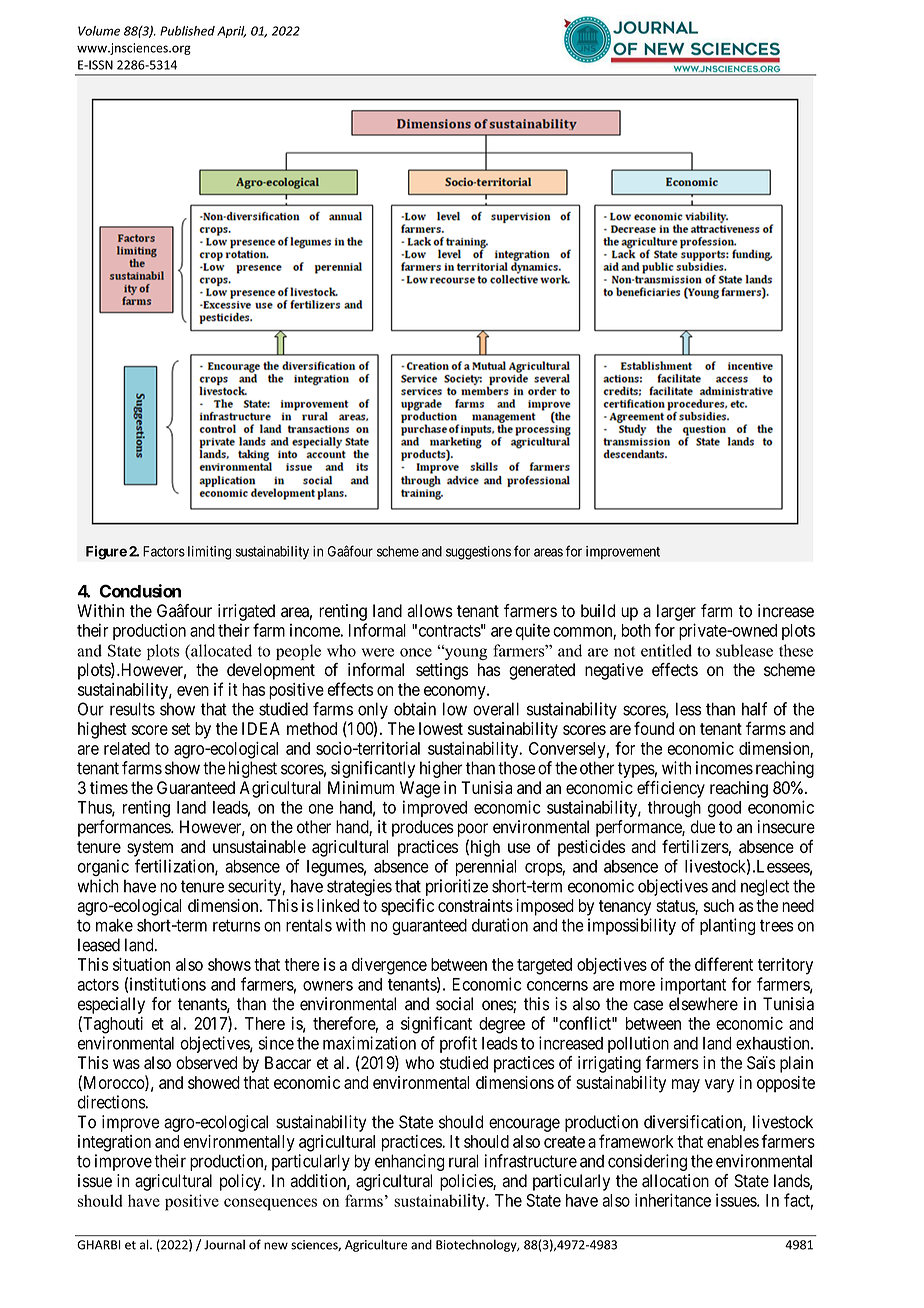 The image size is (924, 1308). Describe the element at coordinates (231, 32) in the image. I see `April` at that location.
